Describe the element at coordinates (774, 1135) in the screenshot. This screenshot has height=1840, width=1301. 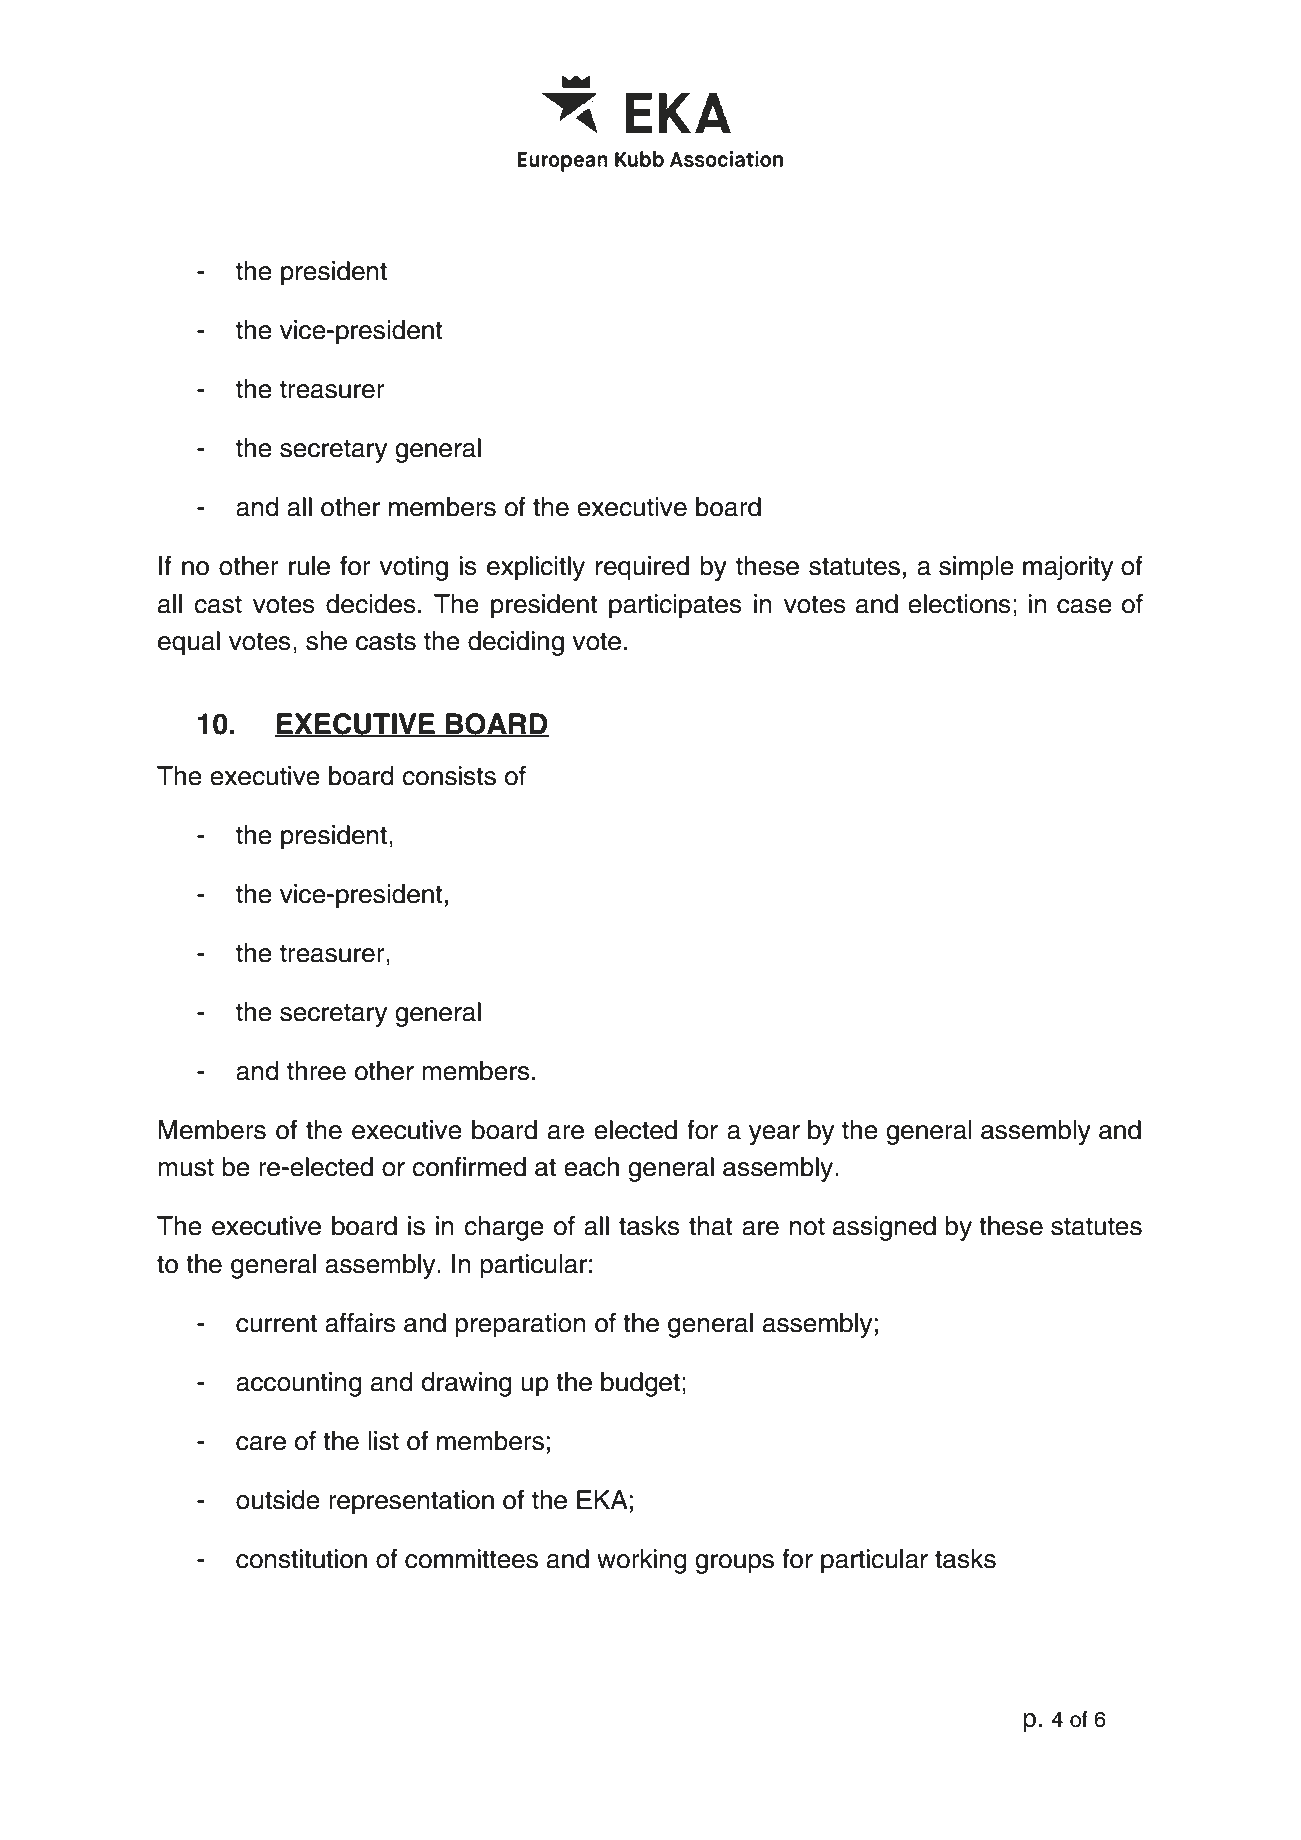
I see `year` at that location.
